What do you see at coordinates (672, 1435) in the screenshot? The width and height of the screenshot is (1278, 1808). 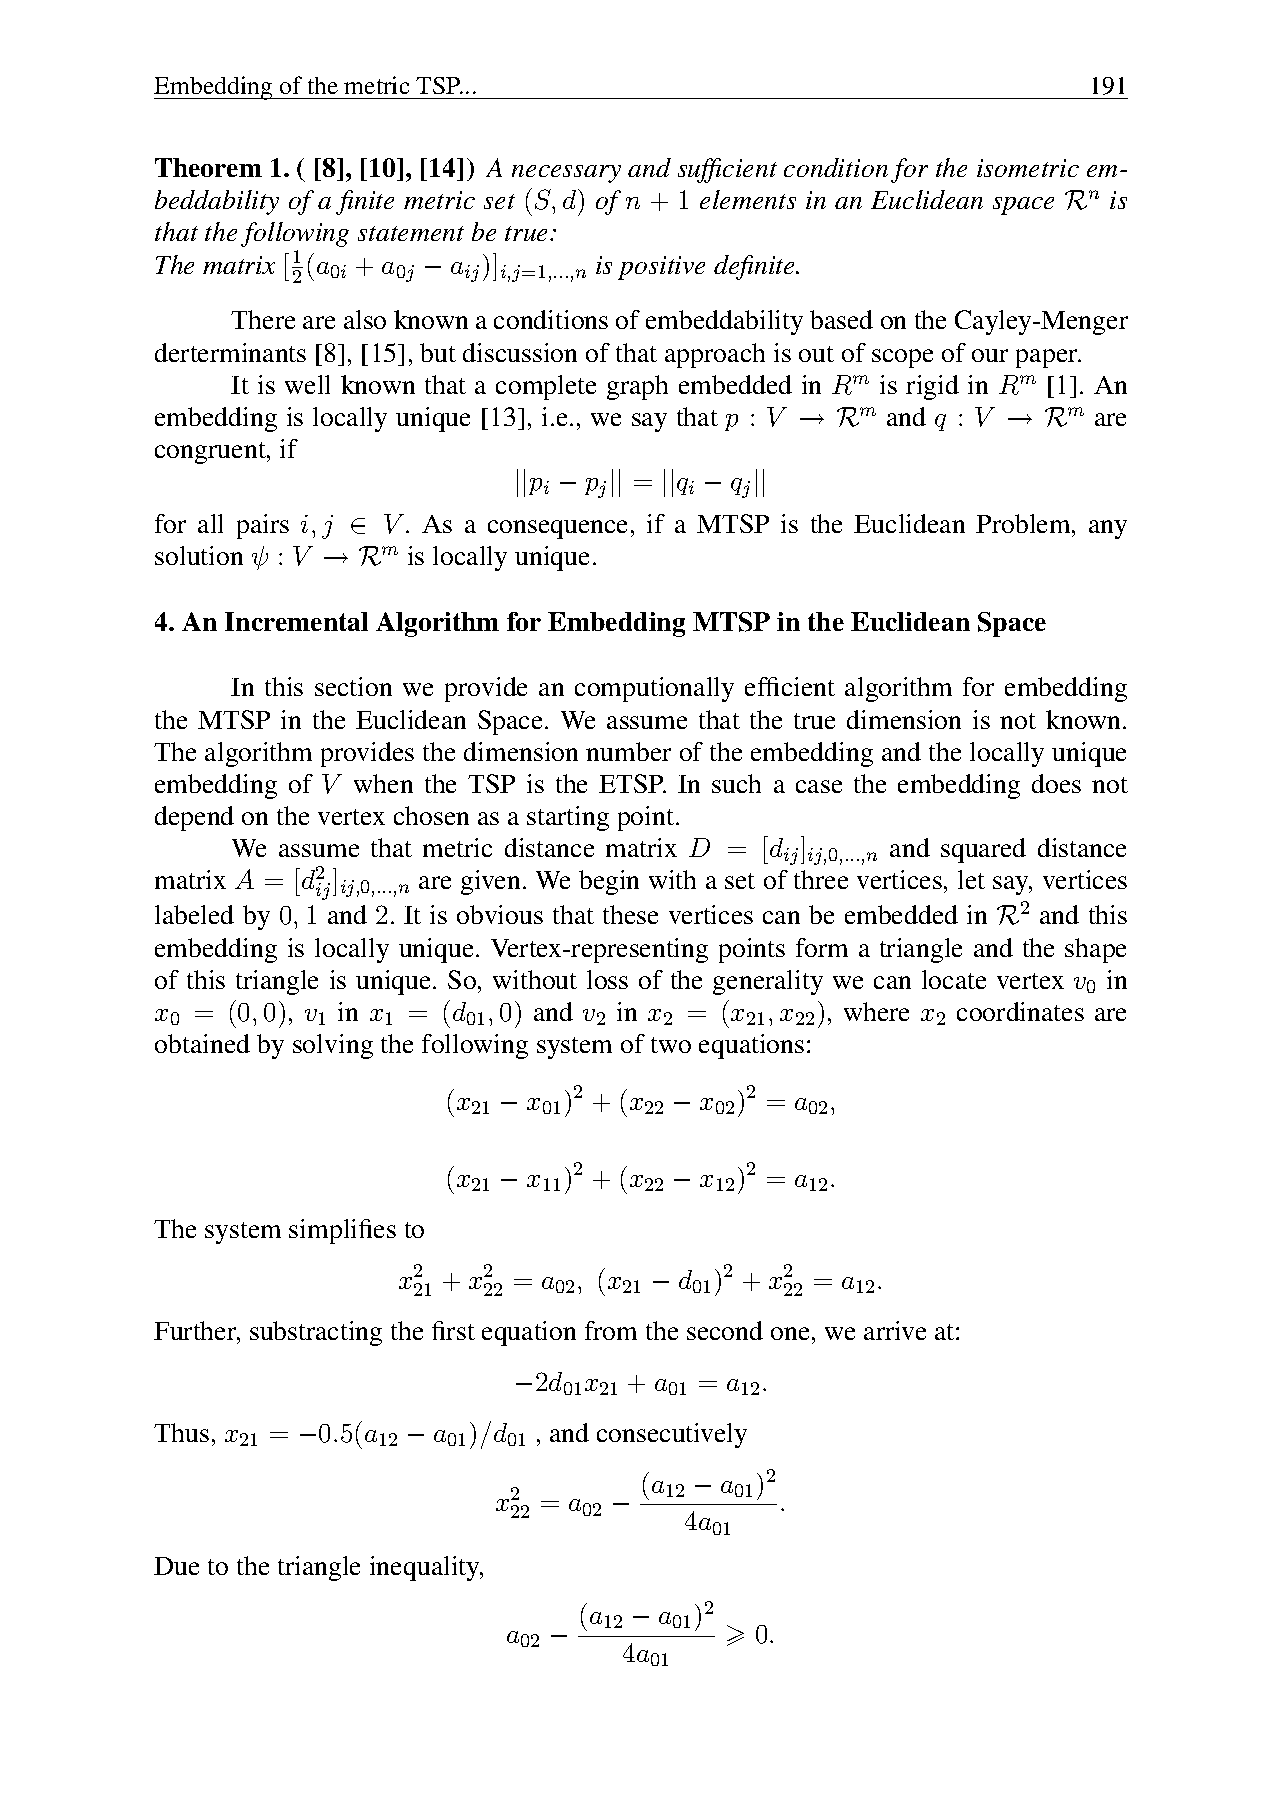 I see `consecutively` at bounding box center [672, 1435].
